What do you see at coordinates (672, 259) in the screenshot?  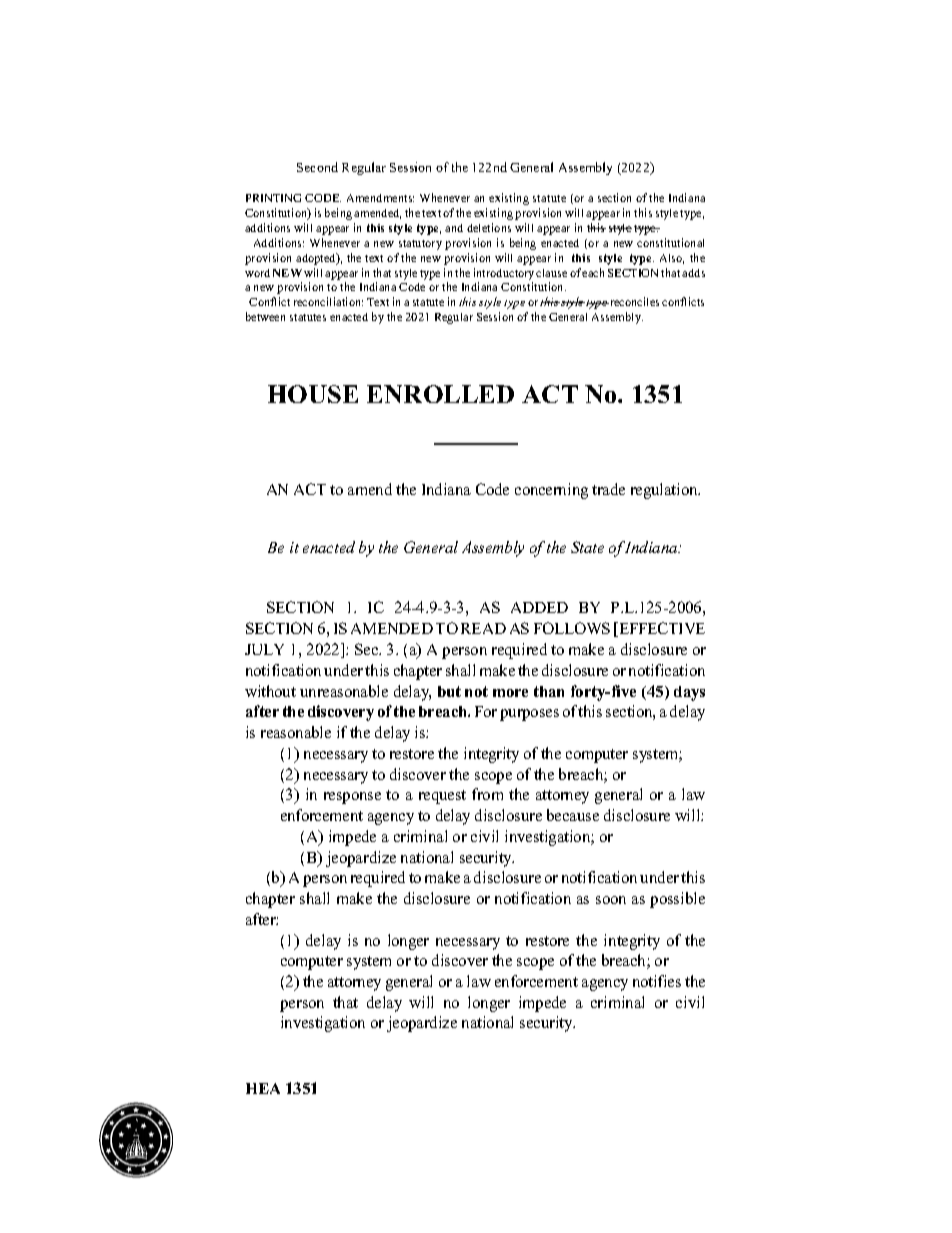 I see `Also` at bounding box center [672, 259].
